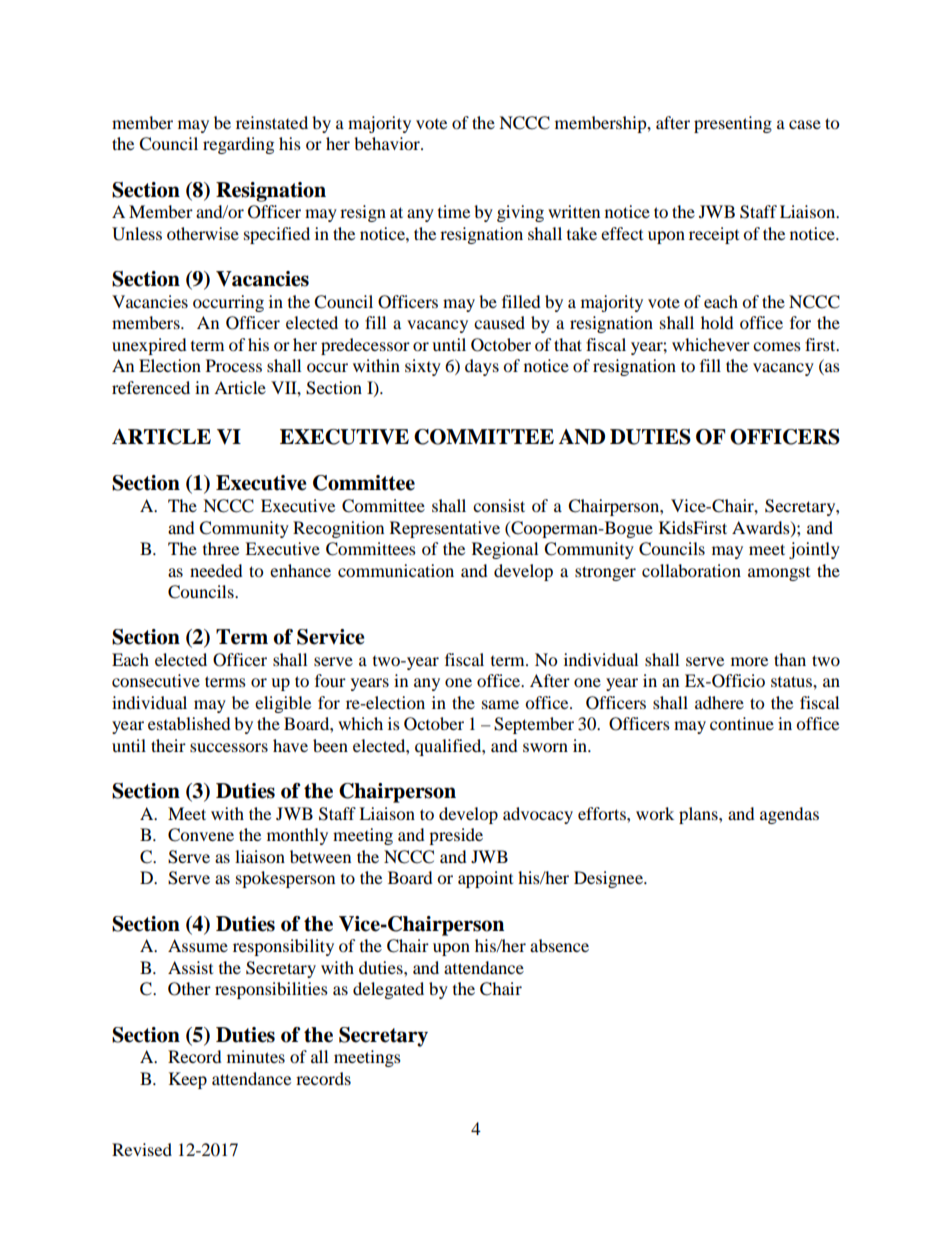  What do you see at coordinates (733, 124) in the screenshot?
I see `presenting` at bounding box center [733, 124].
